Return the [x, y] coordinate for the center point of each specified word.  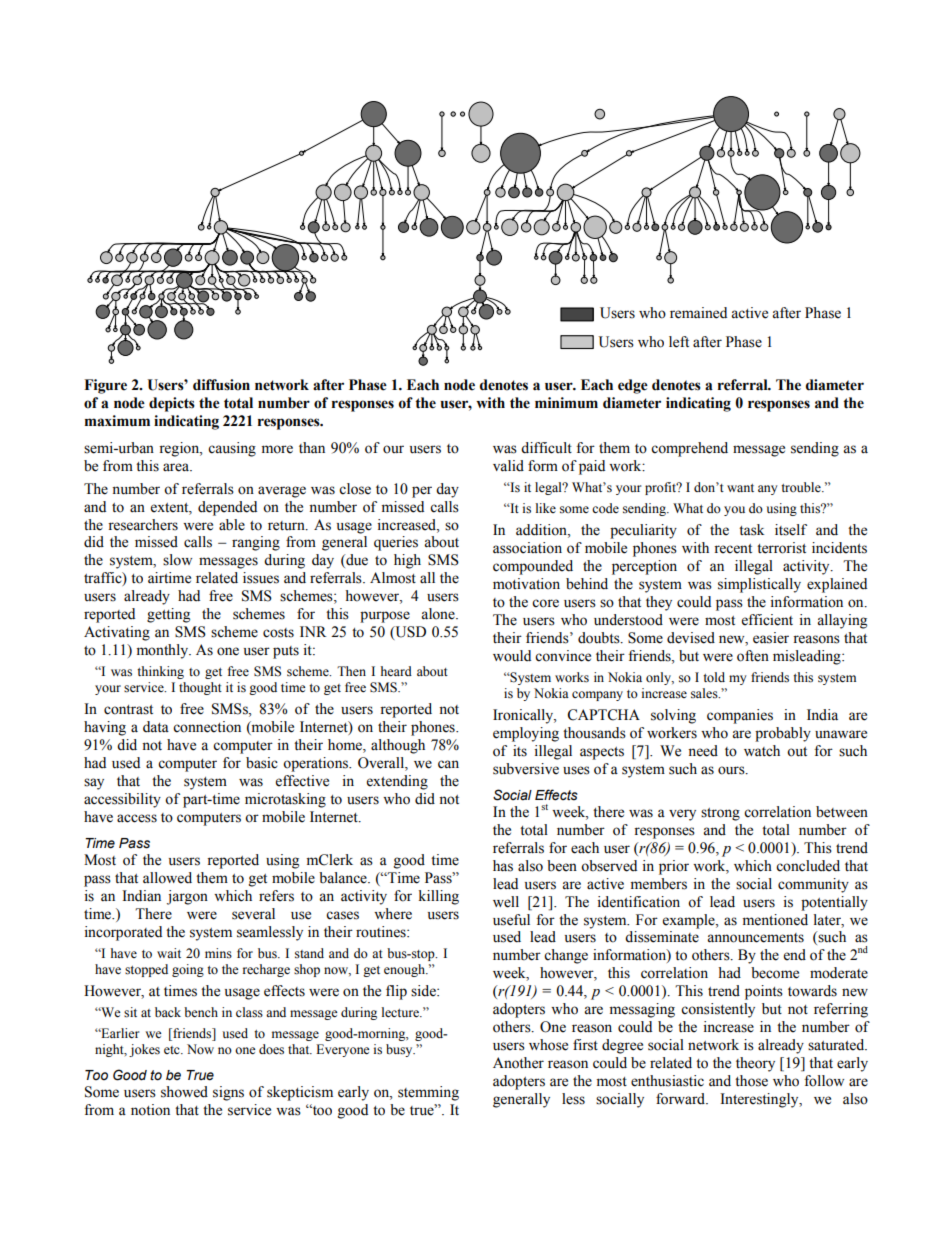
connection [207, 727]
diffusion [221, 385]
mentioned [775, 920]
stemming [428, 1093]
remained [698, 313]
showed [184, 1092]
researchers [143, 525]
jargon [187, 897]
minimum [566, 403]
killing [439, 897]
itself [791, 530]
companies [740, 716]
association [527, 548]
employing [526, 734]
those [751, 1081]
